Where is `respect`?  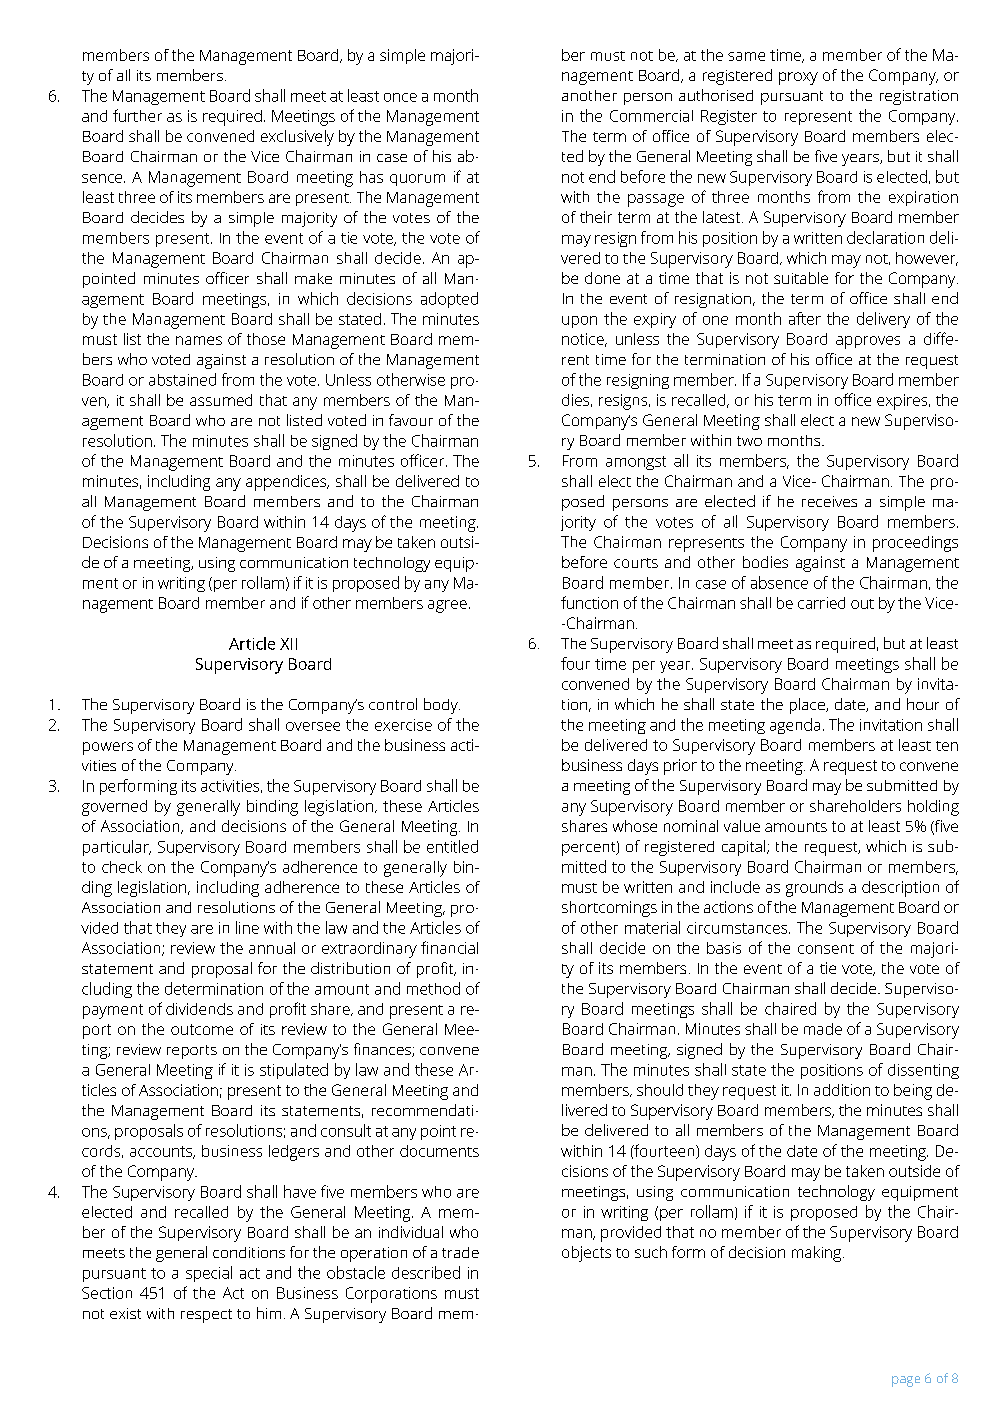 respect is located at coordinates (206, 1316).
